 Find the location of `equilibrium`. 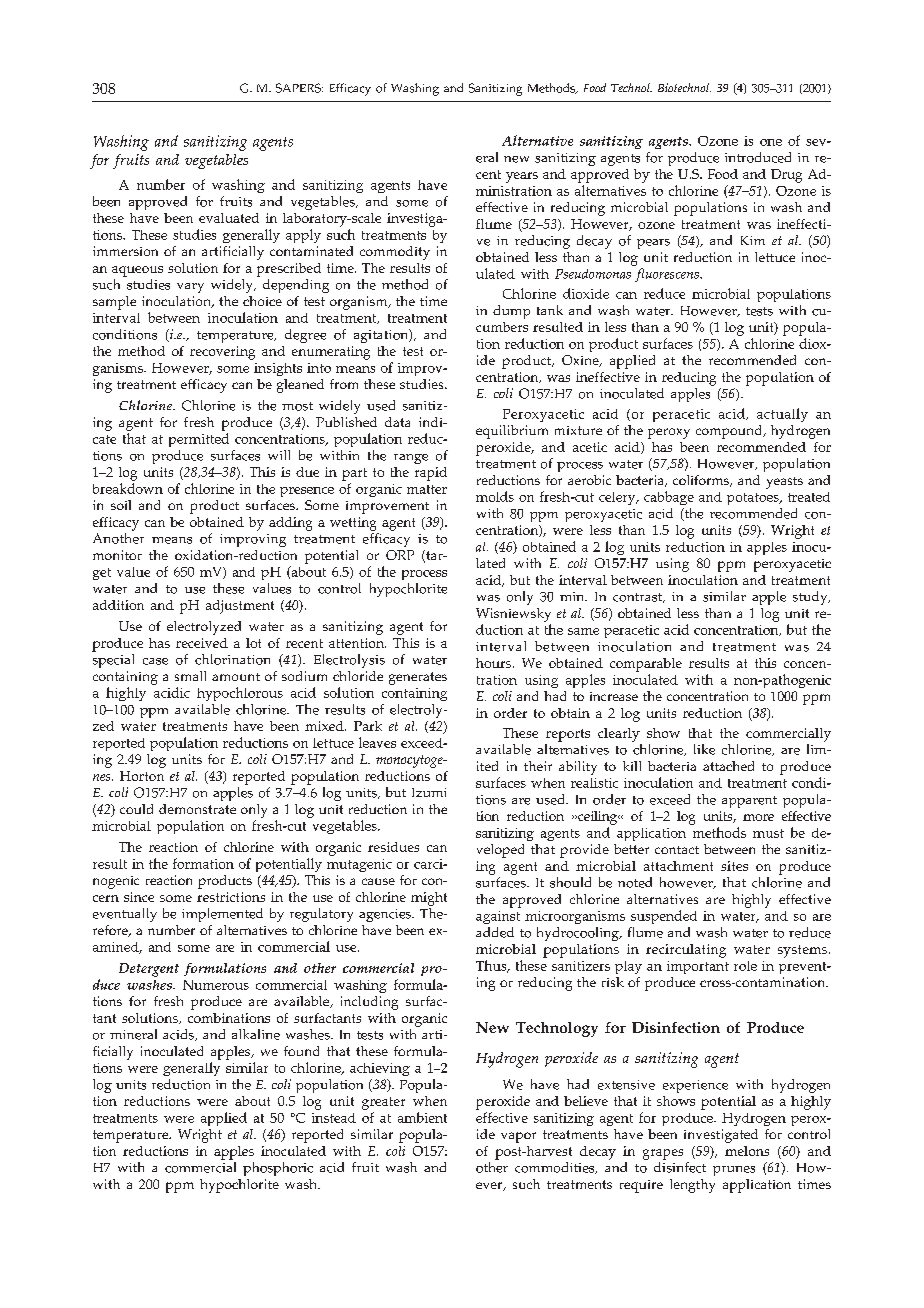

equilibrium is located at coordinates (512, 432).
